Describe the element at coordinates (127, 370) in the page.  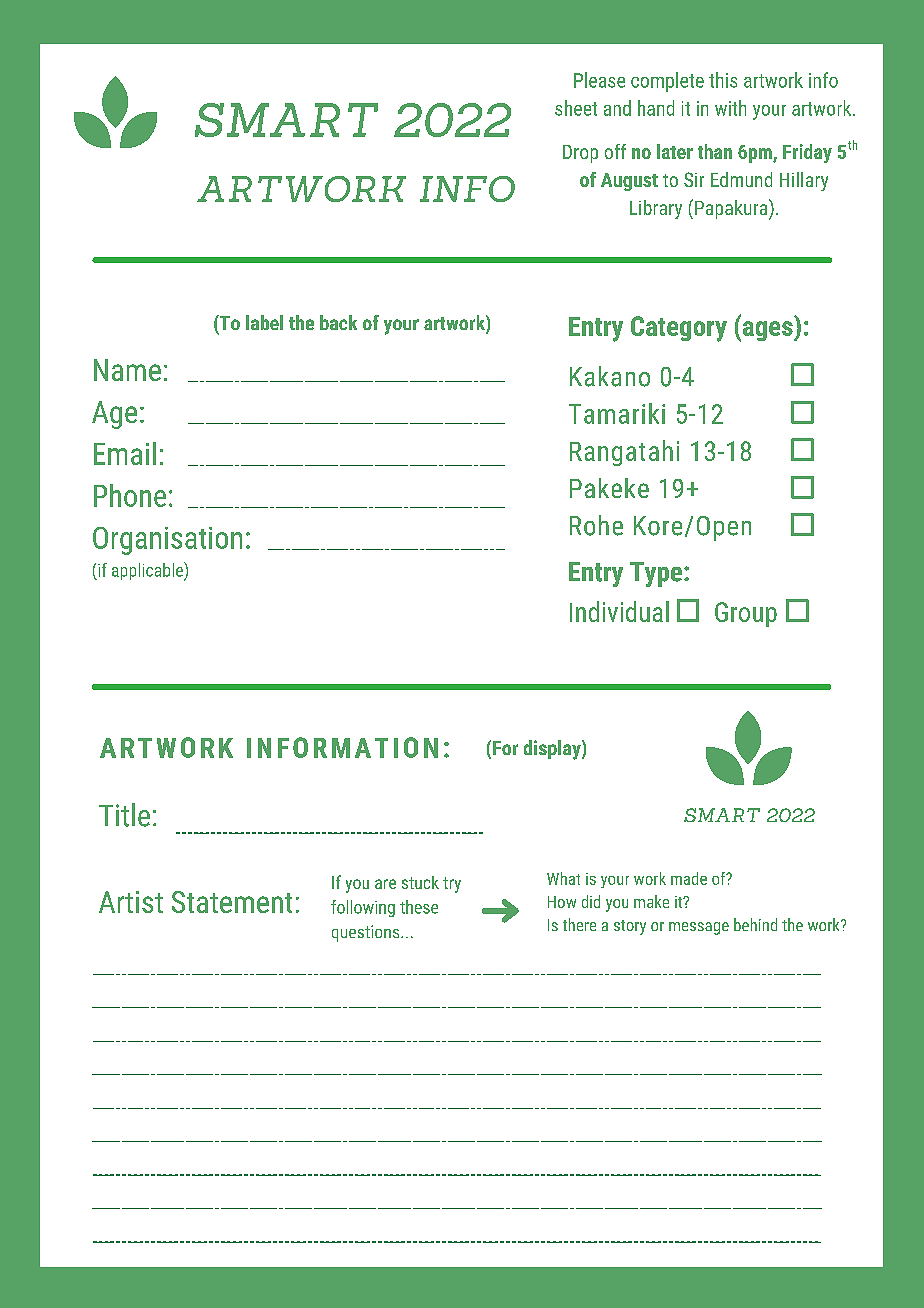
I see `Name` at that location.
